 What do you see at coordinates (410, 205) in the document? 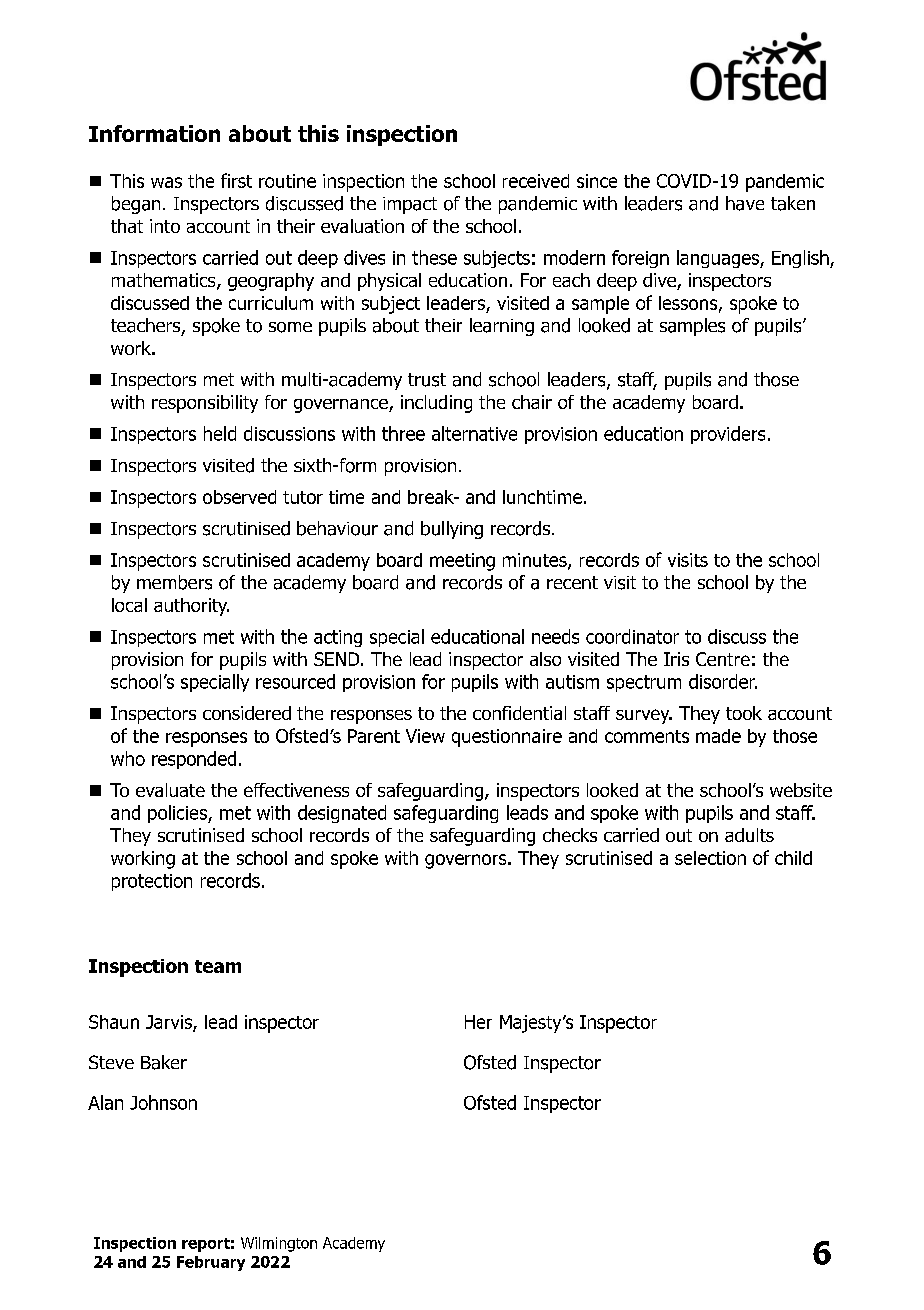
I see `impact` at bounding box center [410, 205].
